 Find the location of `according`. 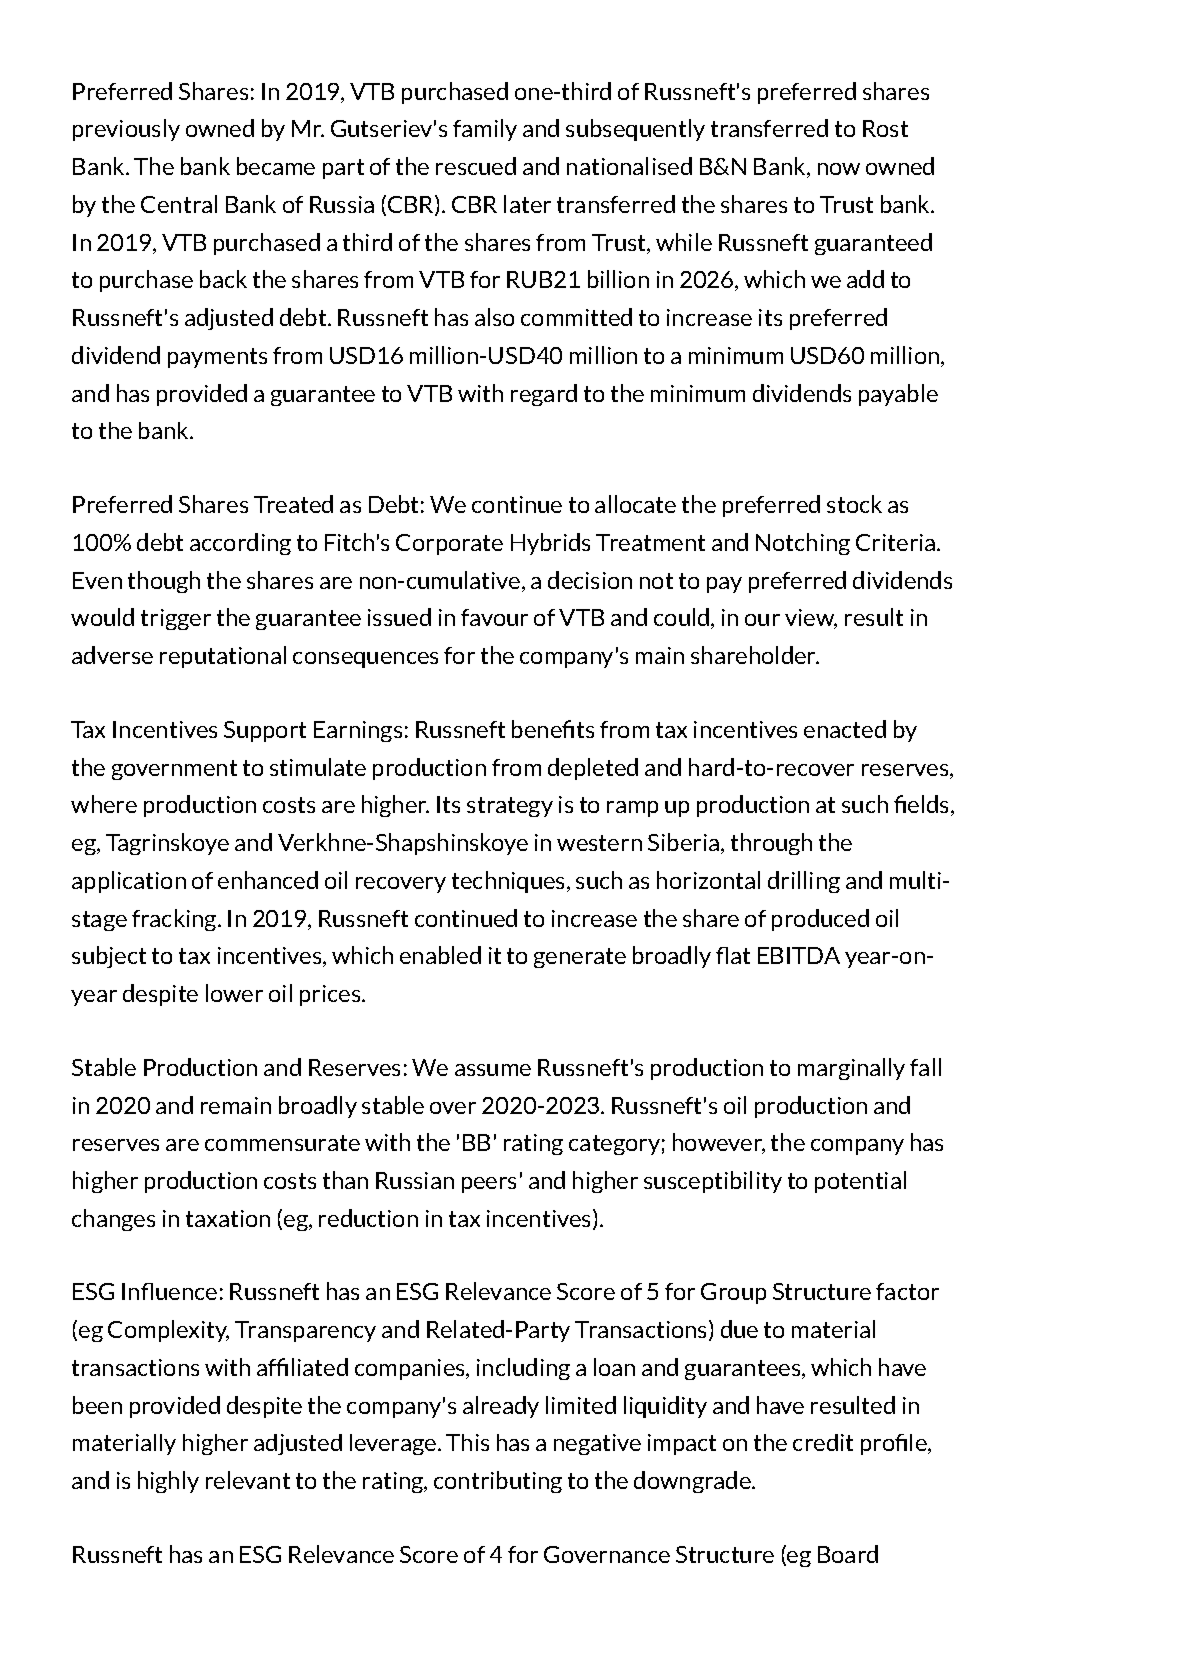

according is located at coordinates (240, 544).
